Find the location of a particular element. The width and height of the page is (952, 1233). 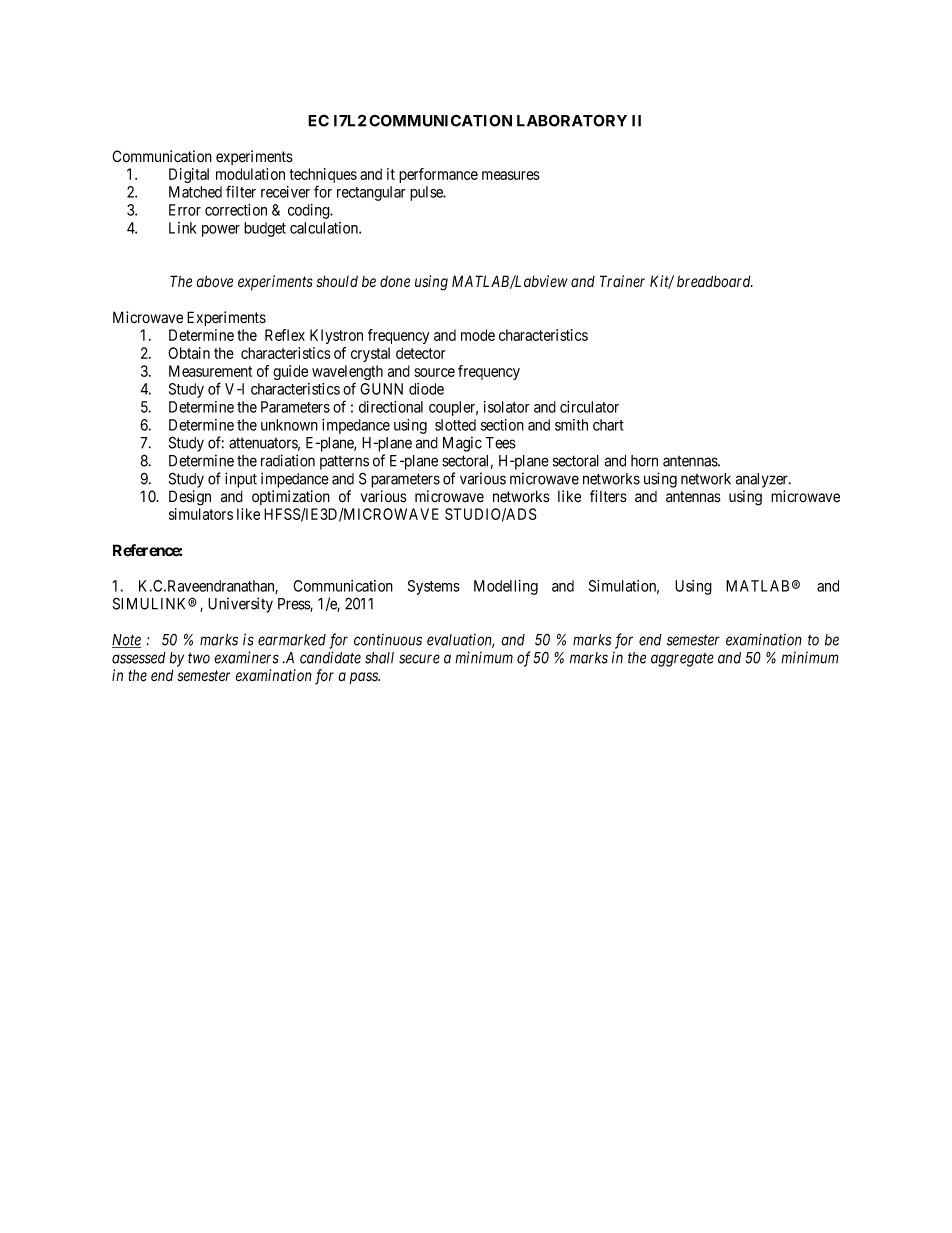

Digital is located at coordinates (189, 175).
